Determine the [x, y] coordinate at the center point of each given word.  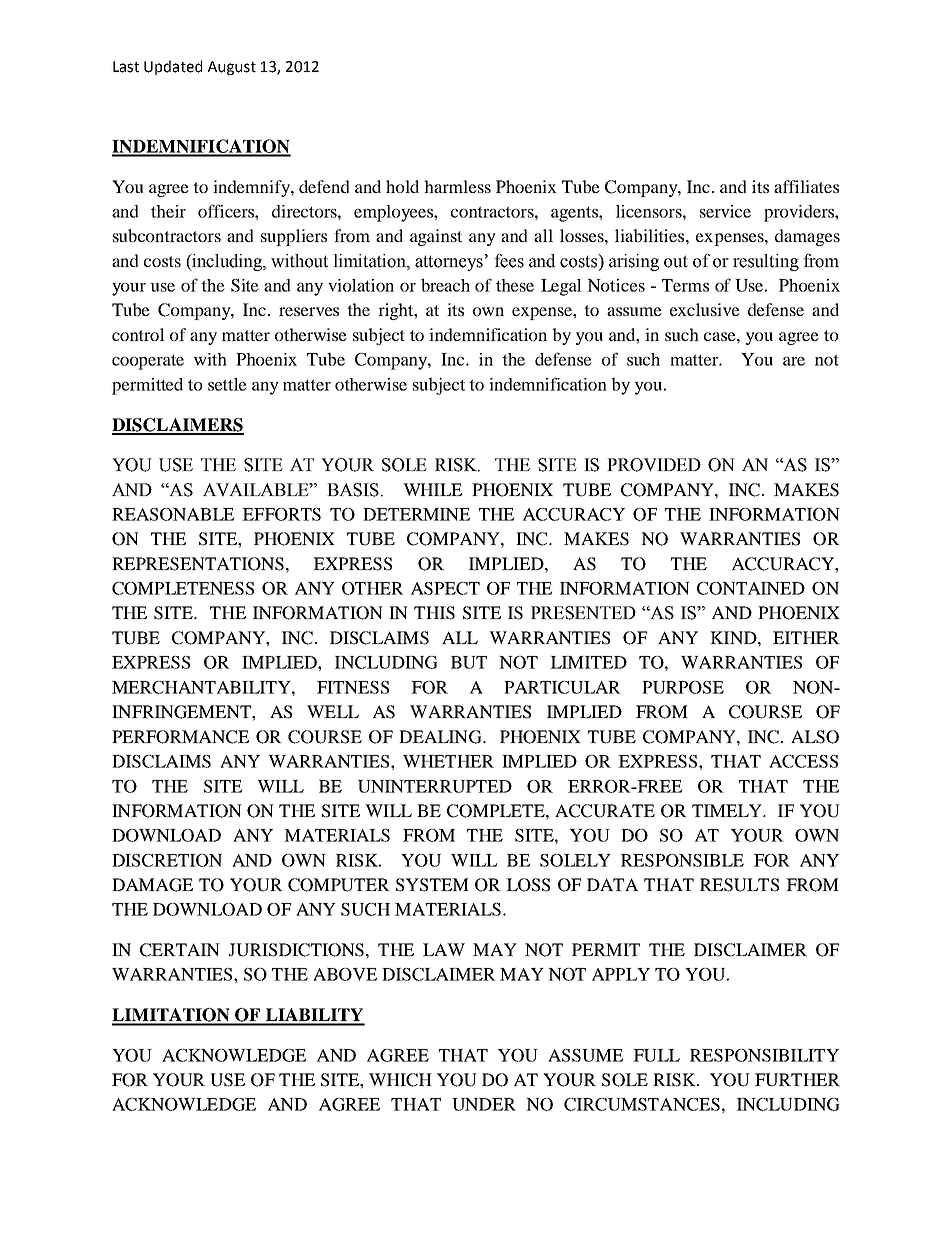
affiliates [806, 186]
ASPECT [445, 588]
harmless [457, 186]
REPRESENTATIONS [198, 564]
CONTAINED [751, 588]
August [232, 68]
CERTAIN [180, 950]
